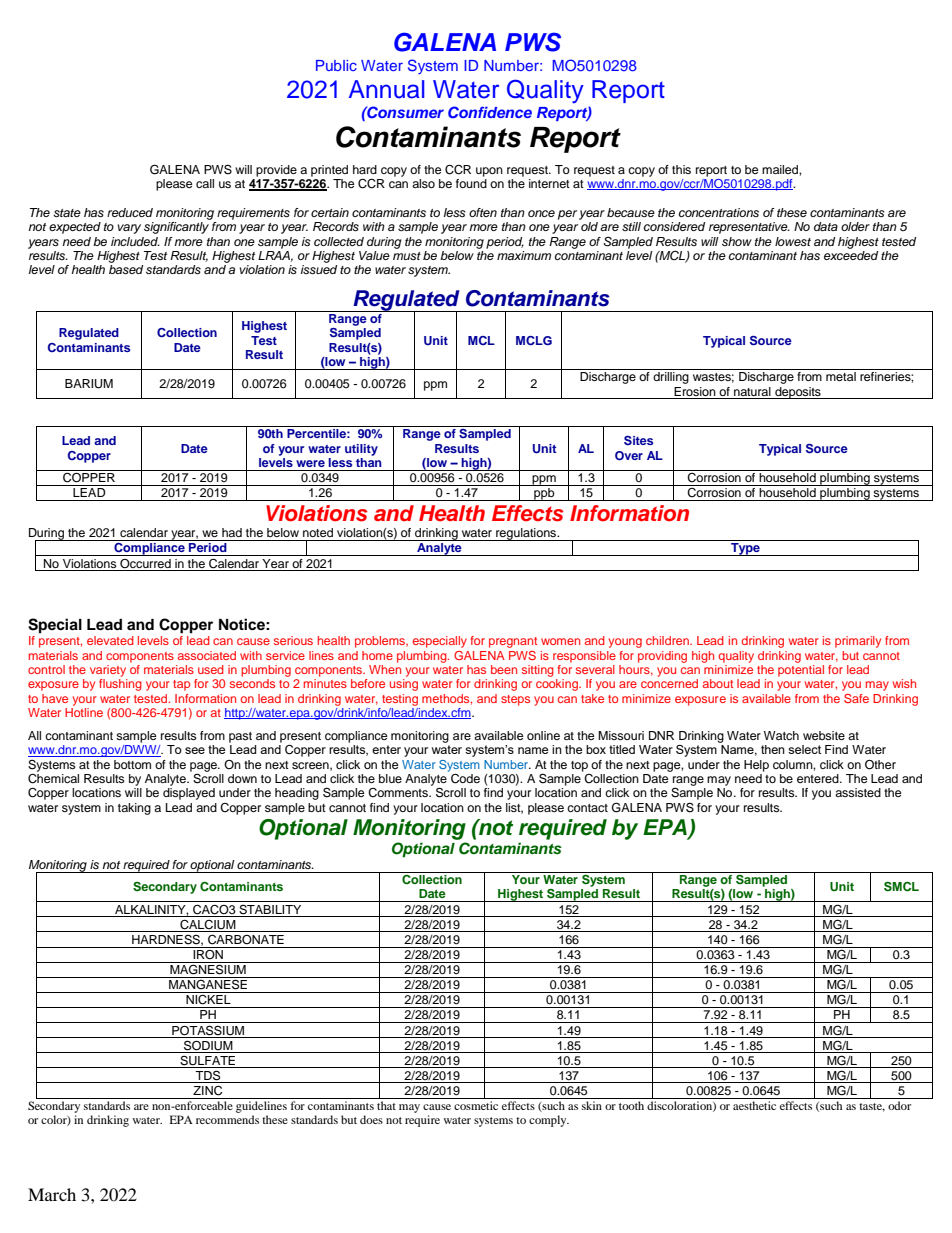  I want to click on Confidence, so click(490, 112).
